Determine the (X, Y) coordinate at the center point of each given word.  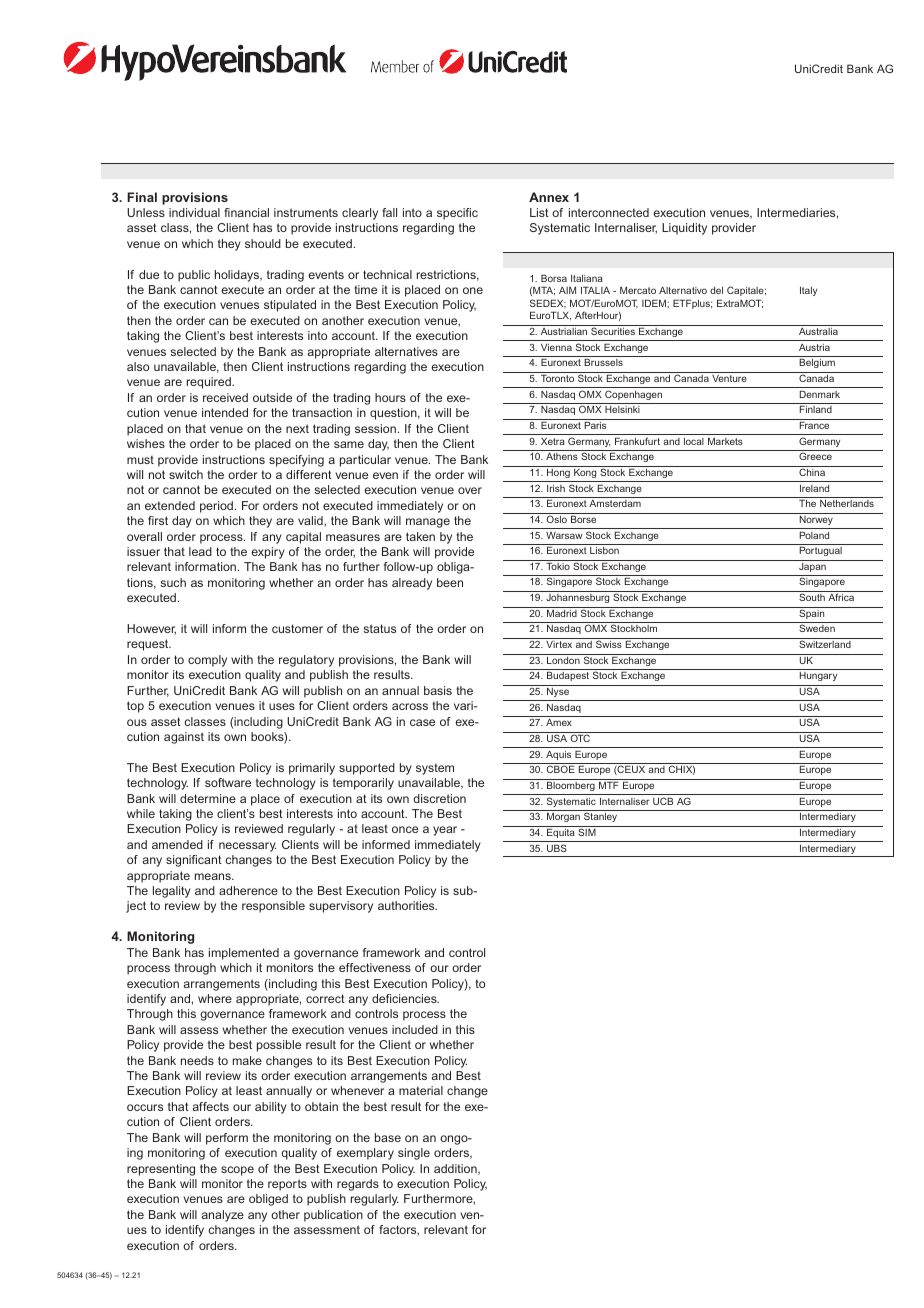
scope (237, 1171)
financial (246, 212)
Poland (814, 535)
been (450, 582)
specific (457, 214)
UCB (663, 801)
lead (200, 551)
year (445, 831)
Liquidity (684, 229)
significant (194, 861)
